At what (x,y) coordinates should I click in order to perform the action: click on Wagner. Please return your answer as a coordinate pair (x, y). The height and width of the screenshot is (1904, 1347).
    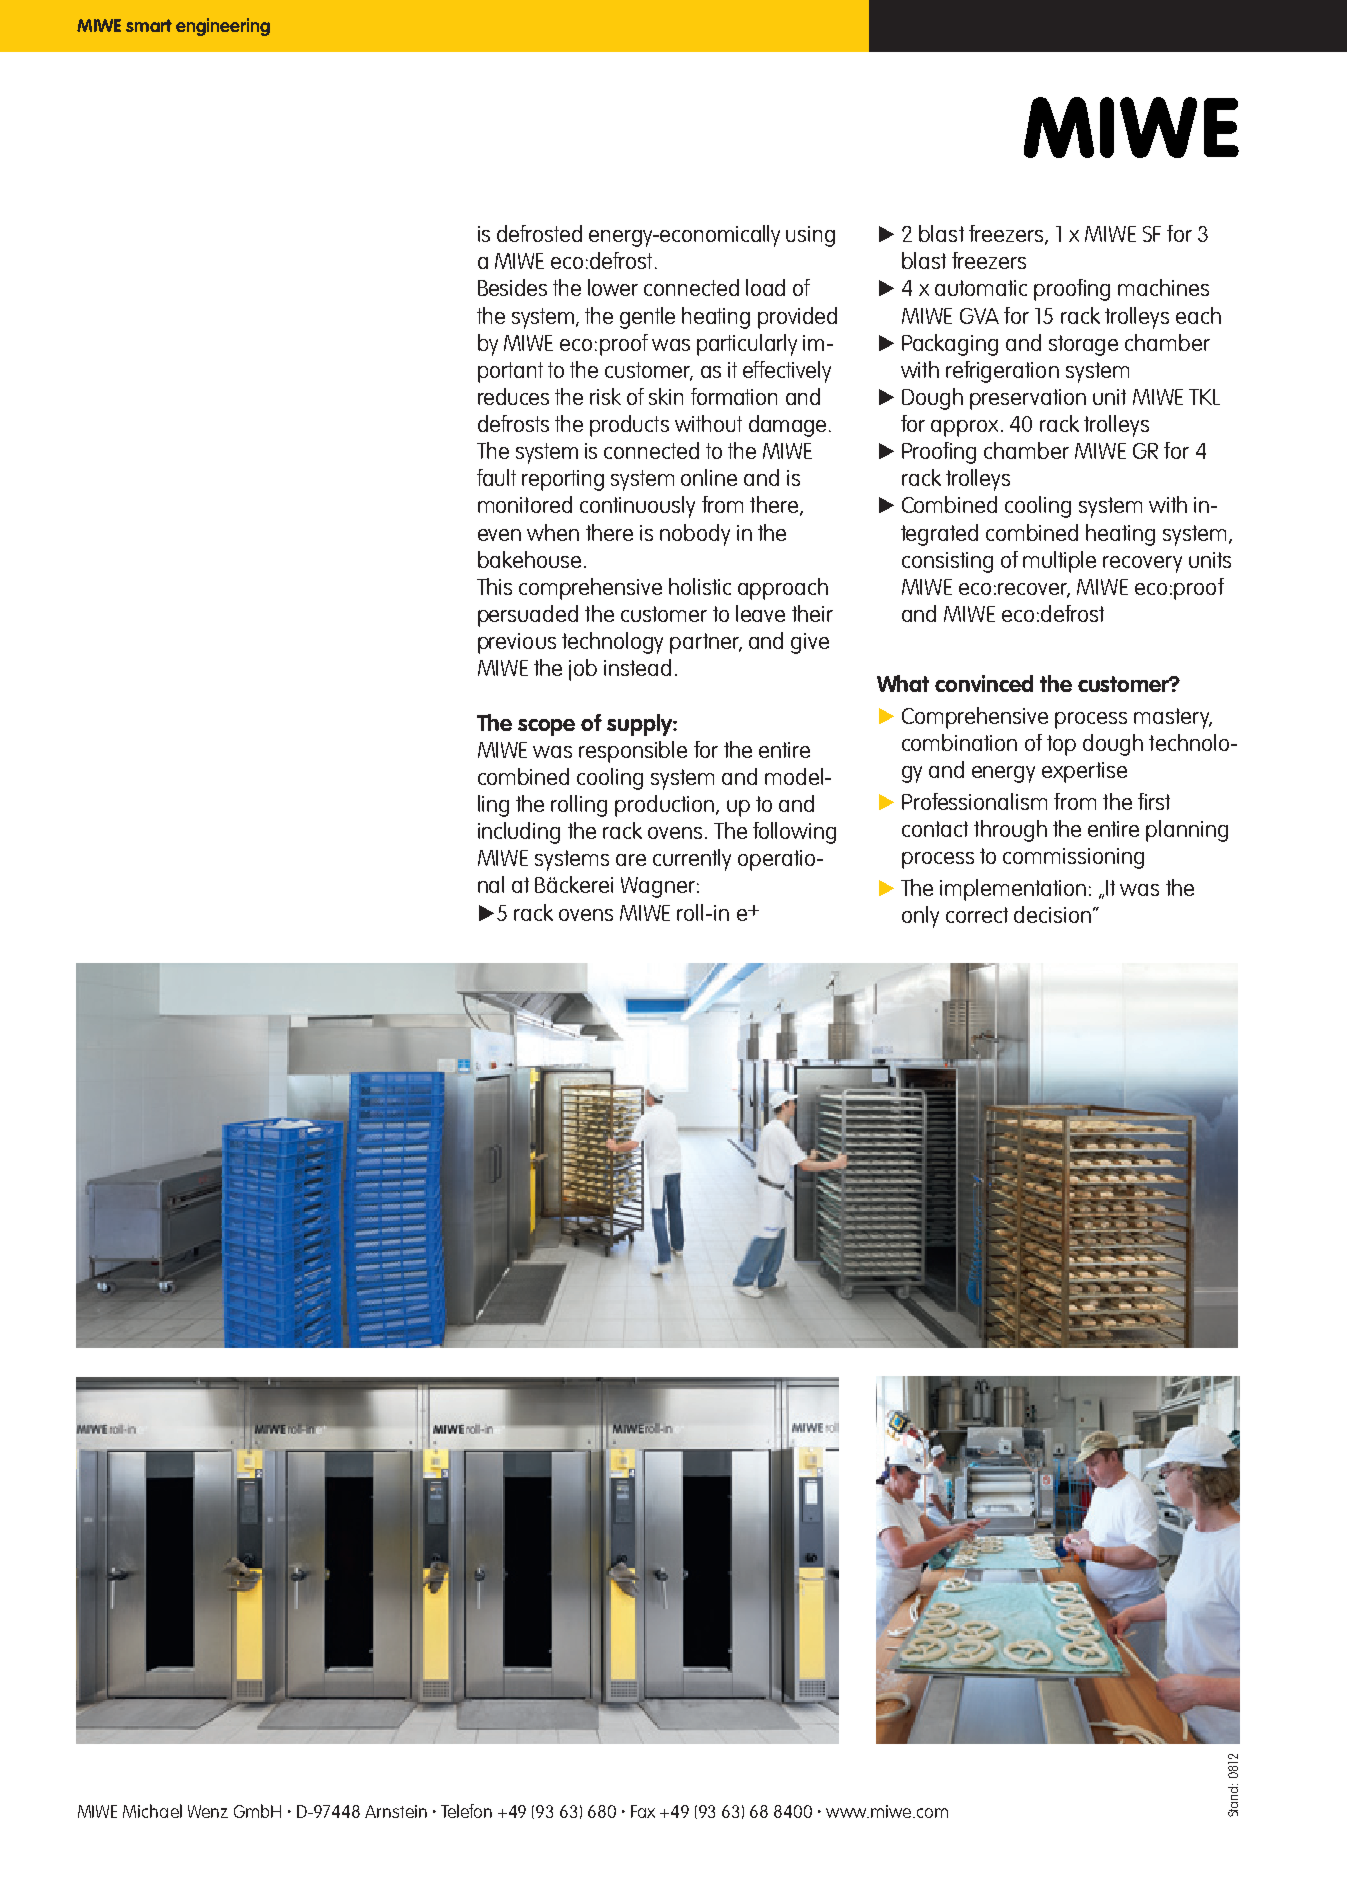
    Looking at the image, I should click on (658, 887).
